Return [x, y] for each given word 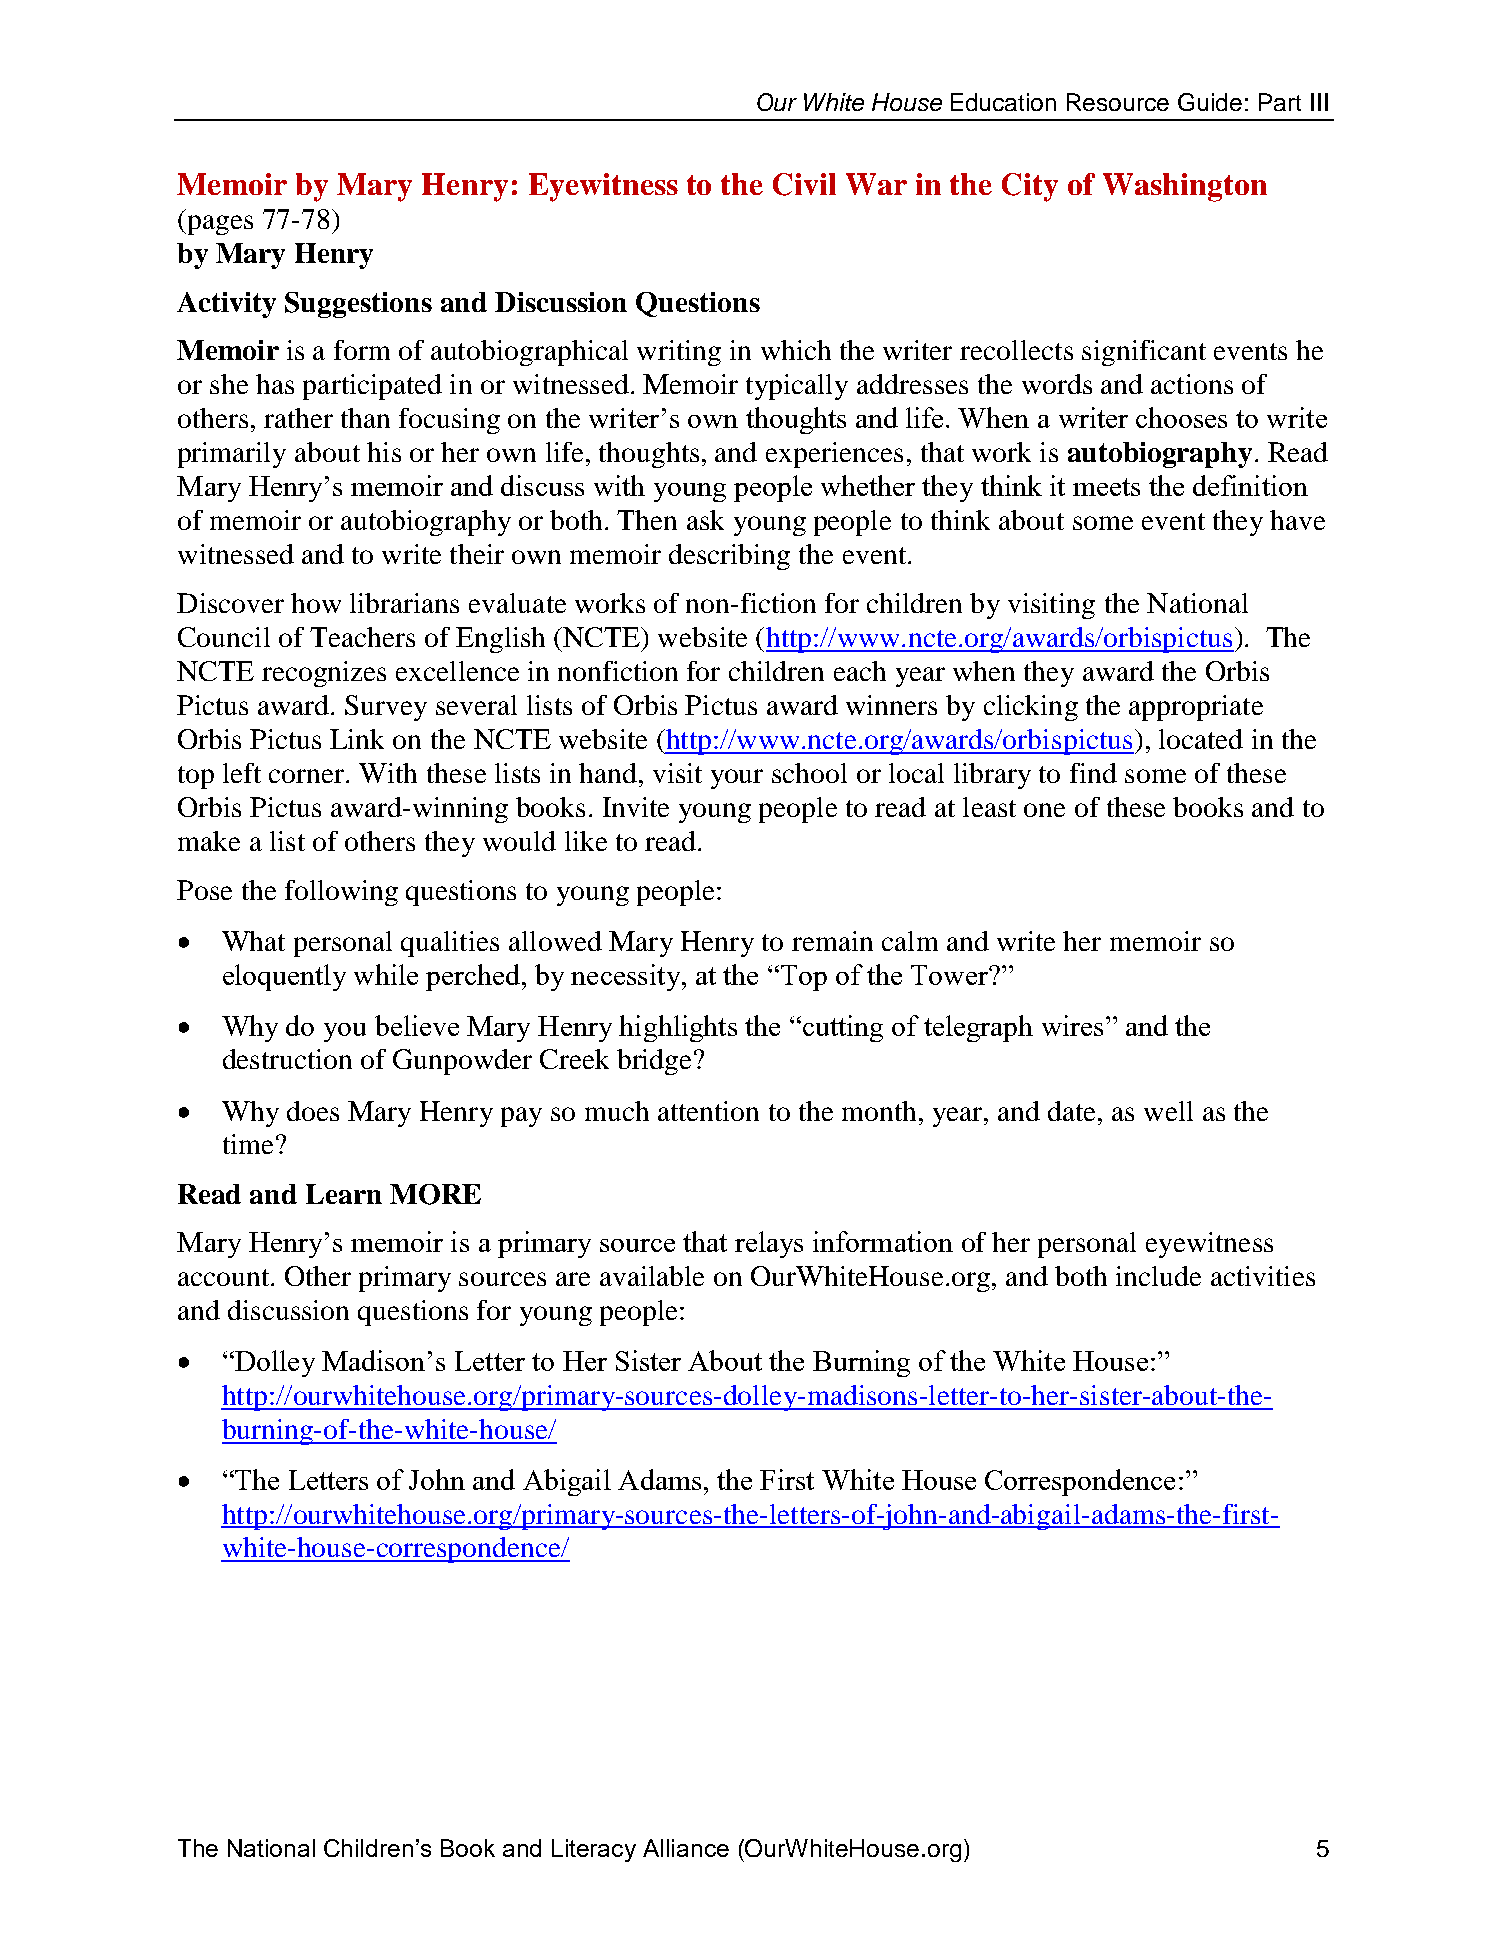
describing [729, 557]
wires [1072, 1025]
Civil [804, 184]
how [316, 603]
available [652, 1276]
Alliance [686, 1848]
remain [832, 941]
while [386, 974]
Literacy [594, 1850]
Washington [1185, 187]
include [1158, 1276]
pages [219, 225]
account [223, 1277]
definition [1250, 485]
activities [1263, 1276]
